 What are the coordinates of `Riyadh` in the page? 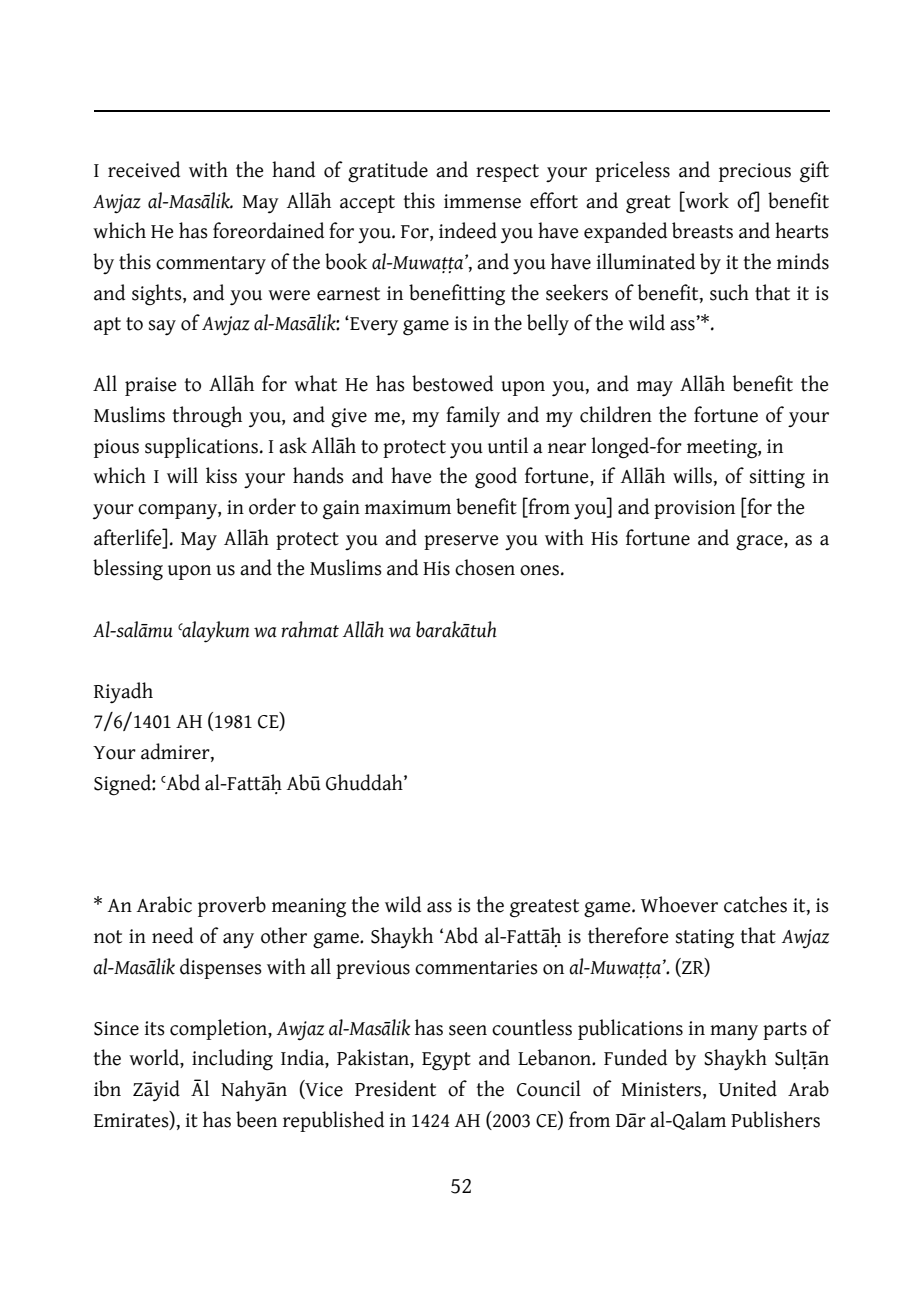 It's located at (123, 693).
